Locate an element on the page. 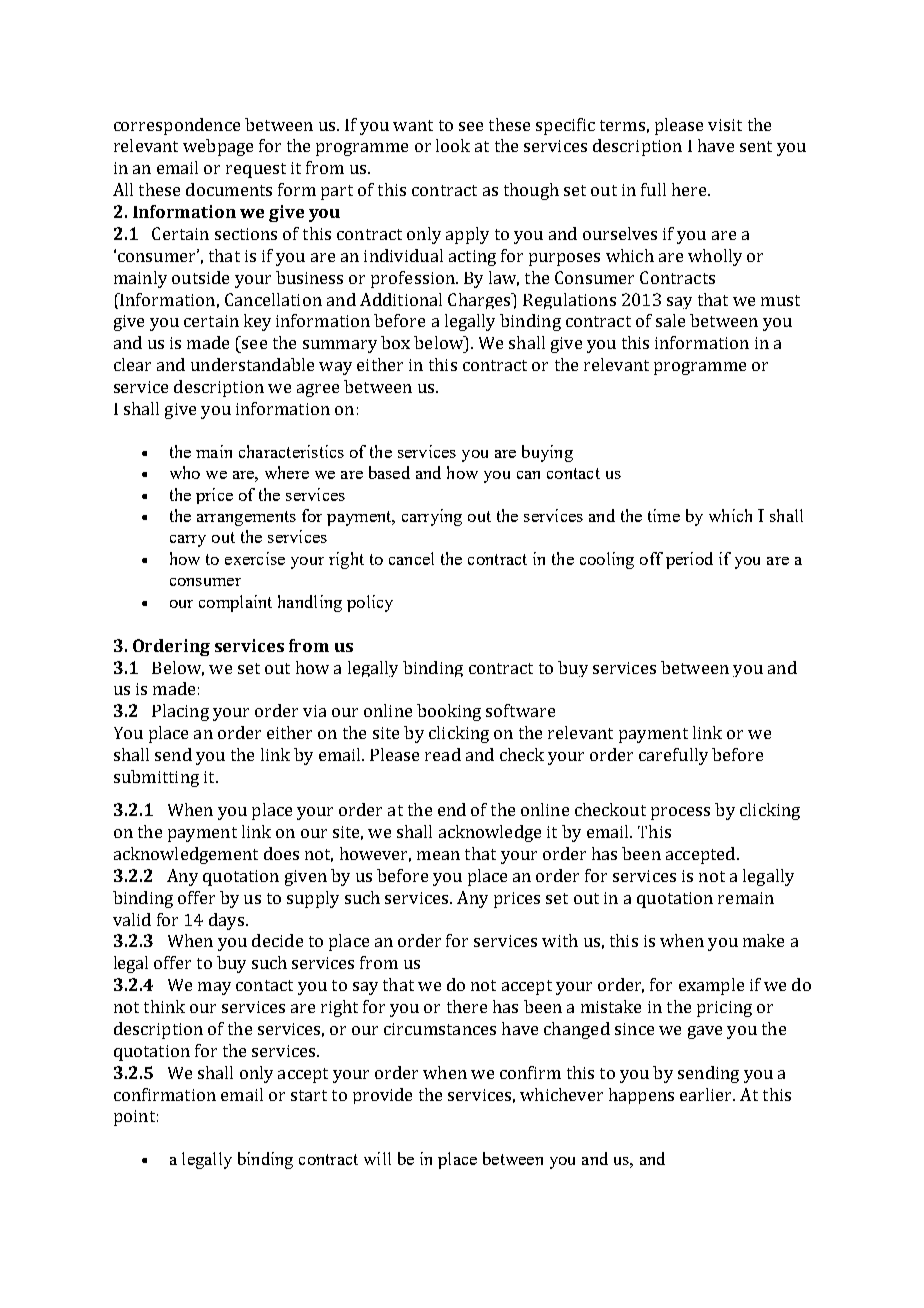  provide is located at coordinates (382, 1096).
